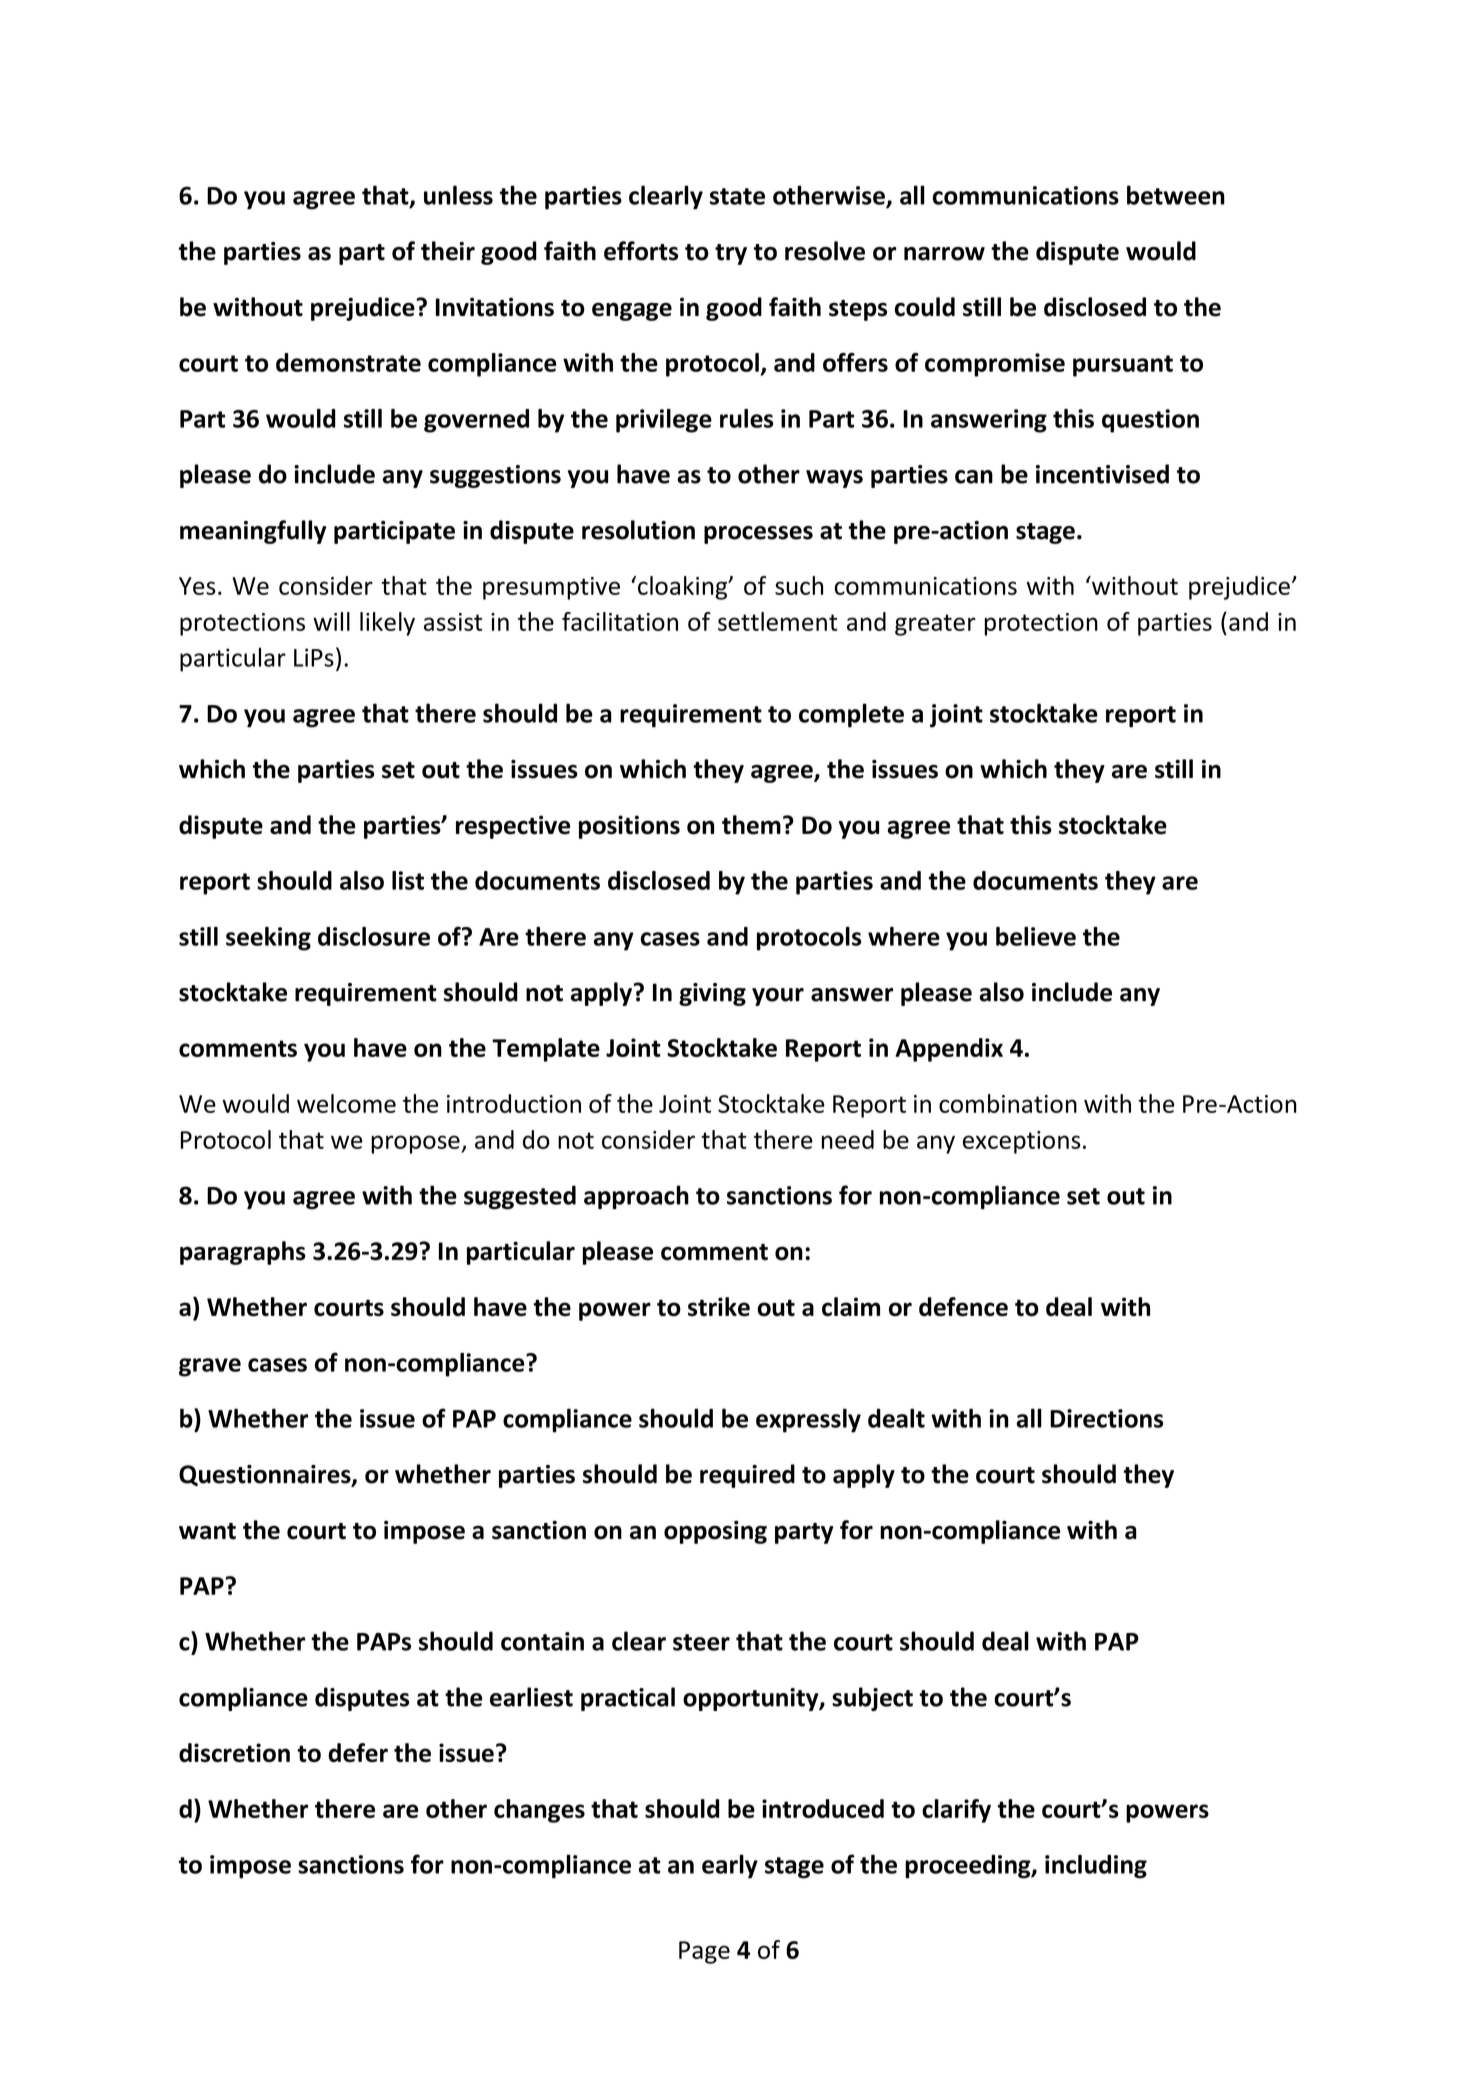 This screenshot has width=1476, height=2087. Describe the element at coordinates (346, 1103) in the screenshot. I see `welcome` at that location.
